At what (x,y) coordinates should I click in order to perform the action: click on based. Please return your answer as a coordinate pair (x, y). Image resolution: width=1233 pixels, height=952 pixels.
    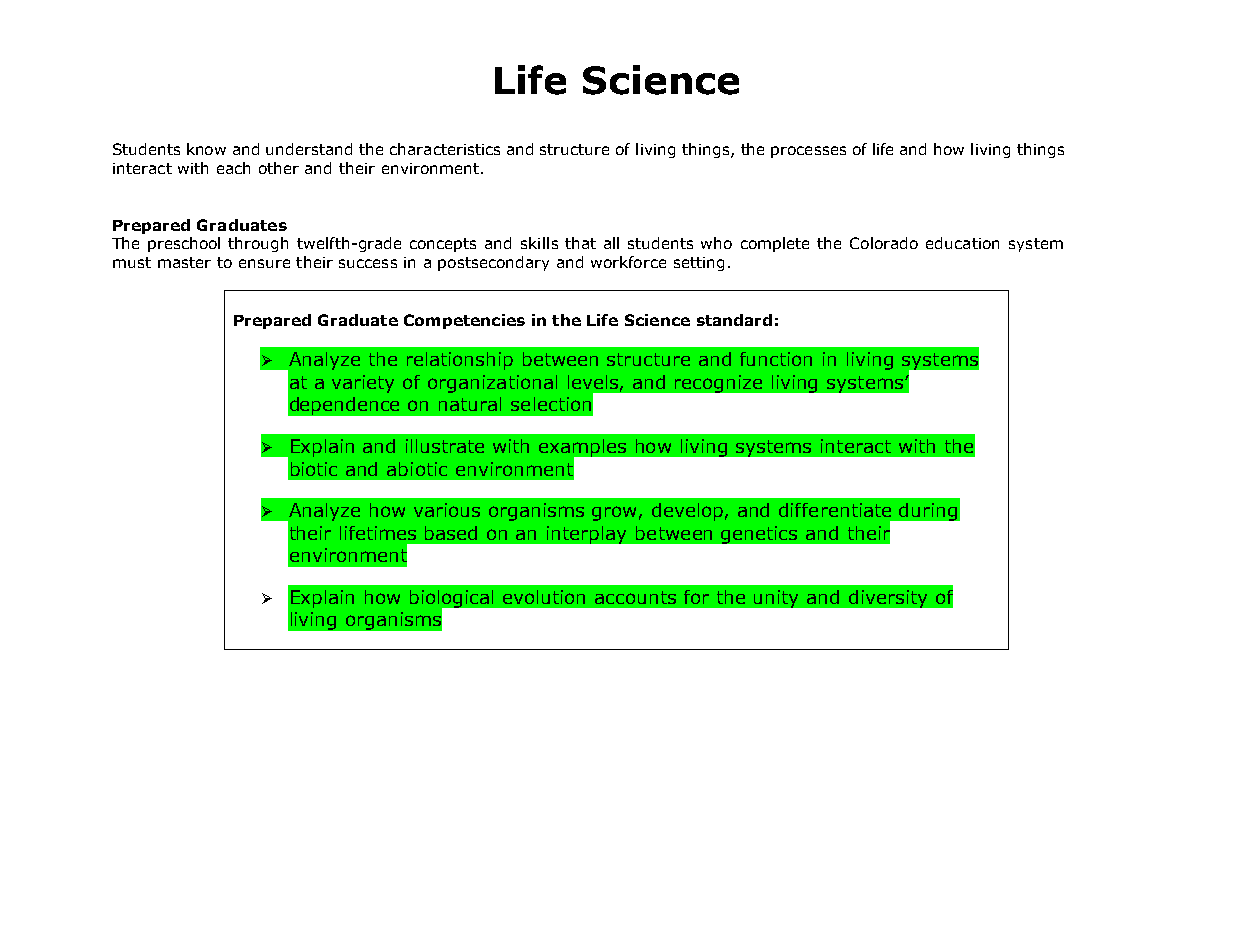
    Looking at the image, I should click on (451, 533).
